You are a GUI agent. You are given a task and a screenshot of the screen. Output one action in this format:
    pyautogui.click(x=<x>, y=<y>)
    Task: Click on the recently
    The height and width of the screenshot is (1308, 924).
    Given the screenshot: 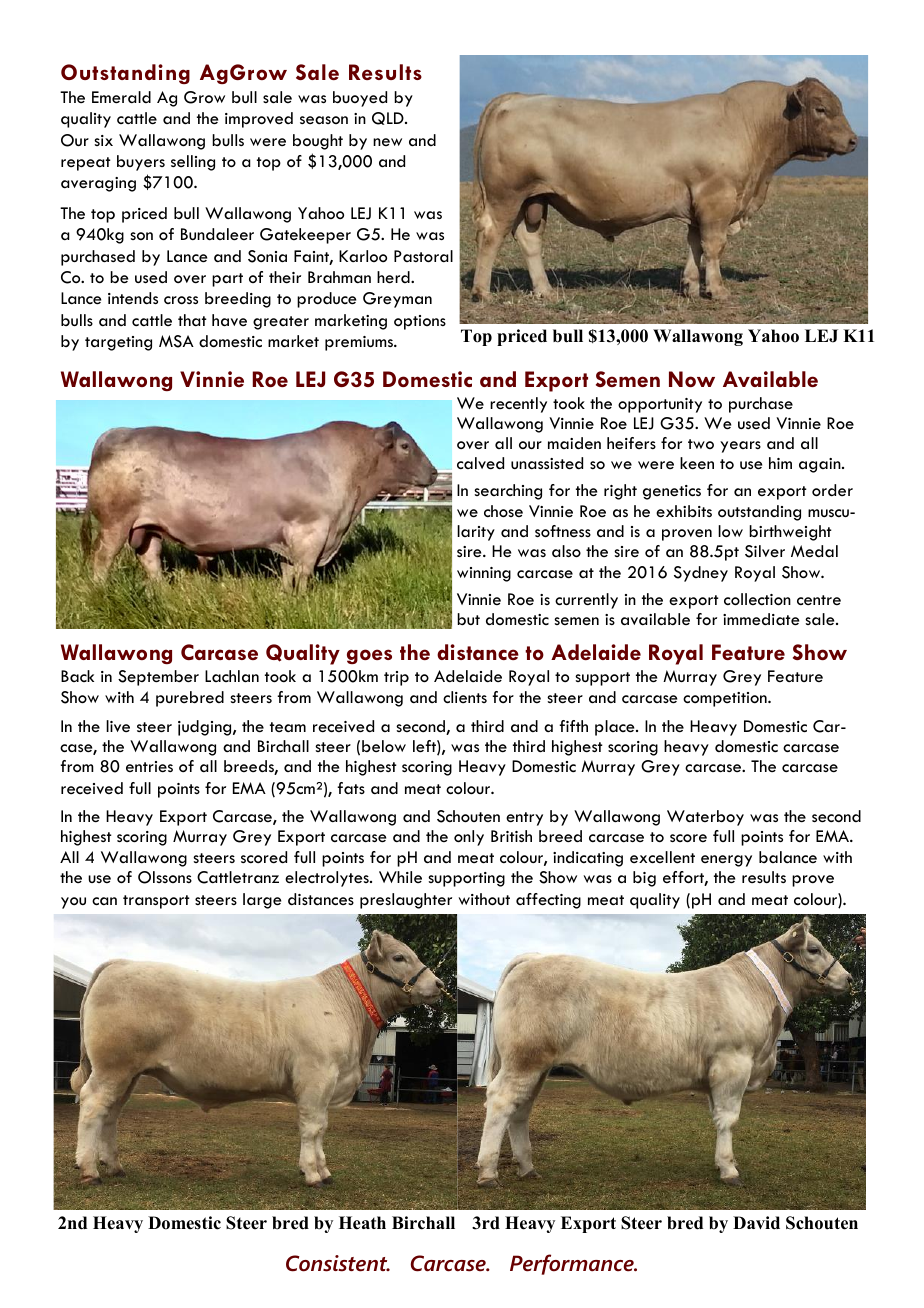 What is the action you would take?
    pyautogui.click(x=518, y=405)
